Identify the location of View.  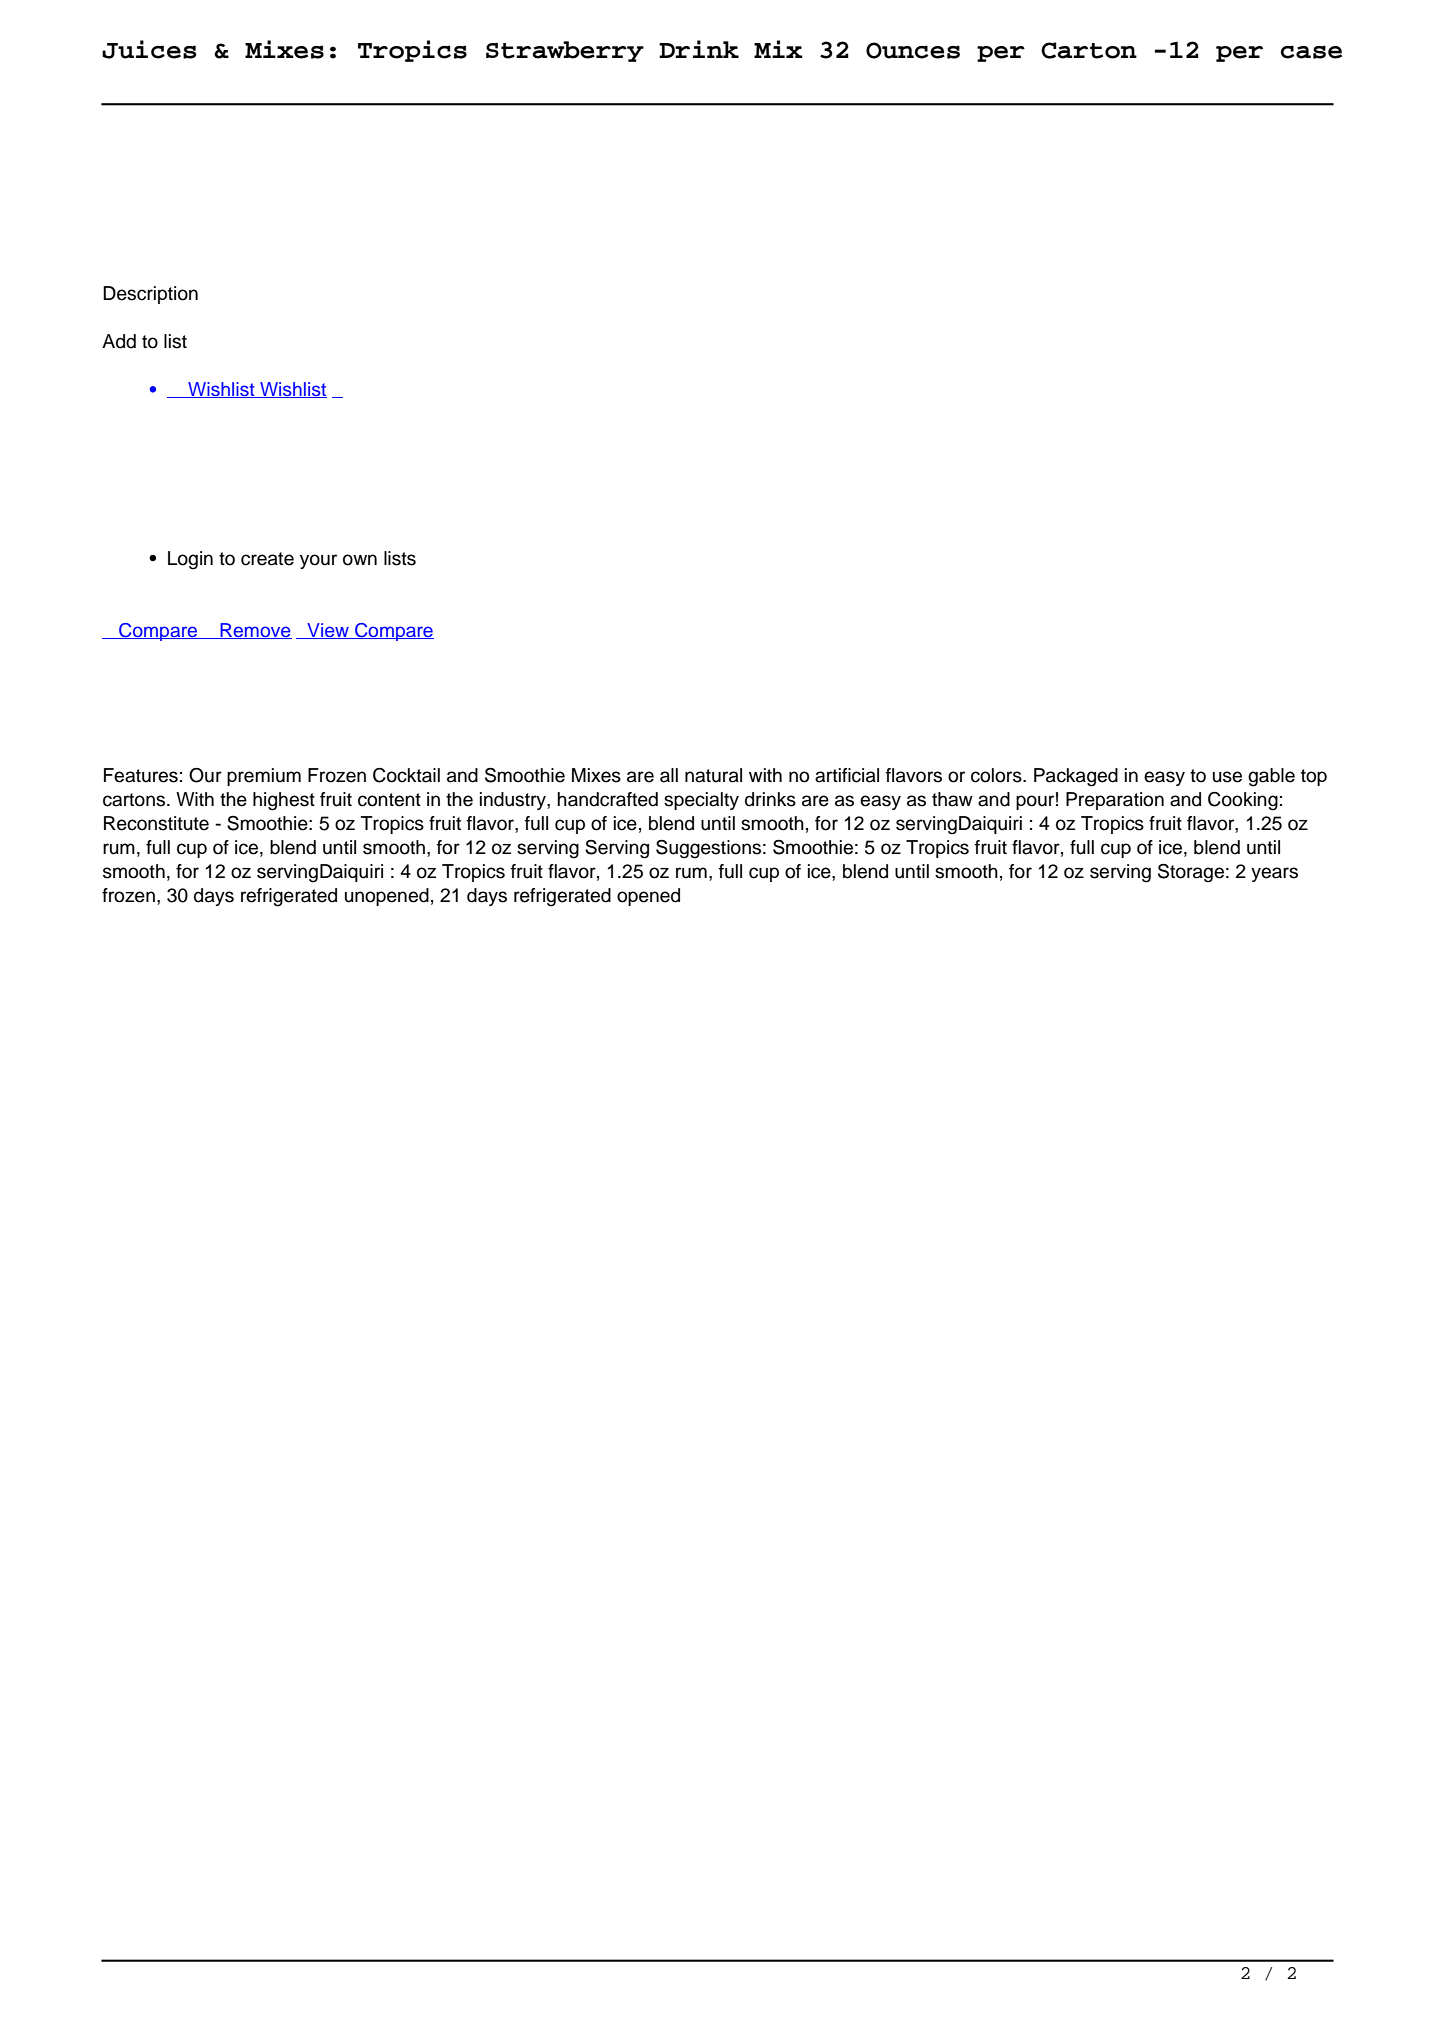
(328, 631).
